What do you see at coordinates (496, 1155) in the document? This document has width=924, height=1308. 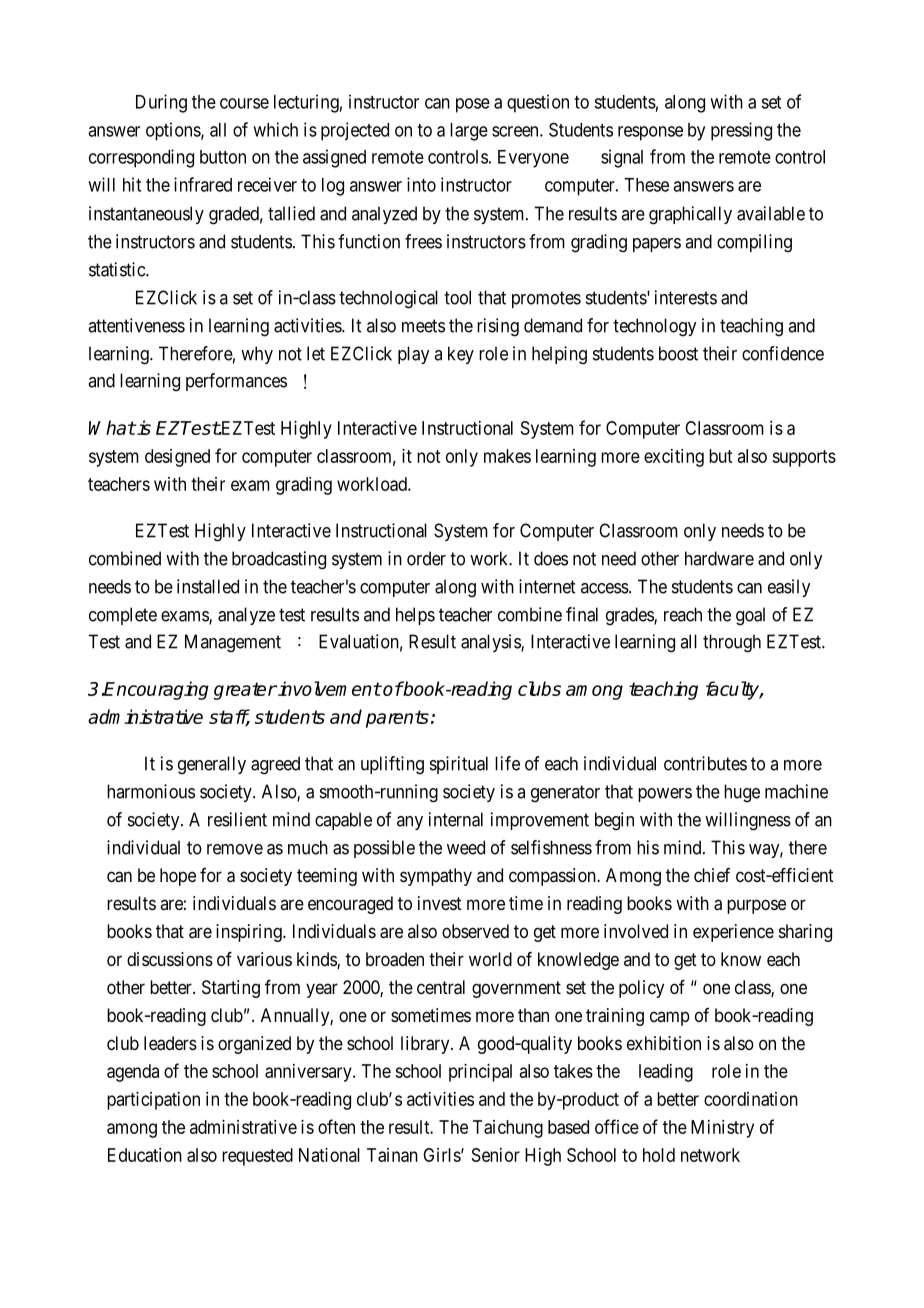 I see `Senior` at bounding box center [496, 1155].
